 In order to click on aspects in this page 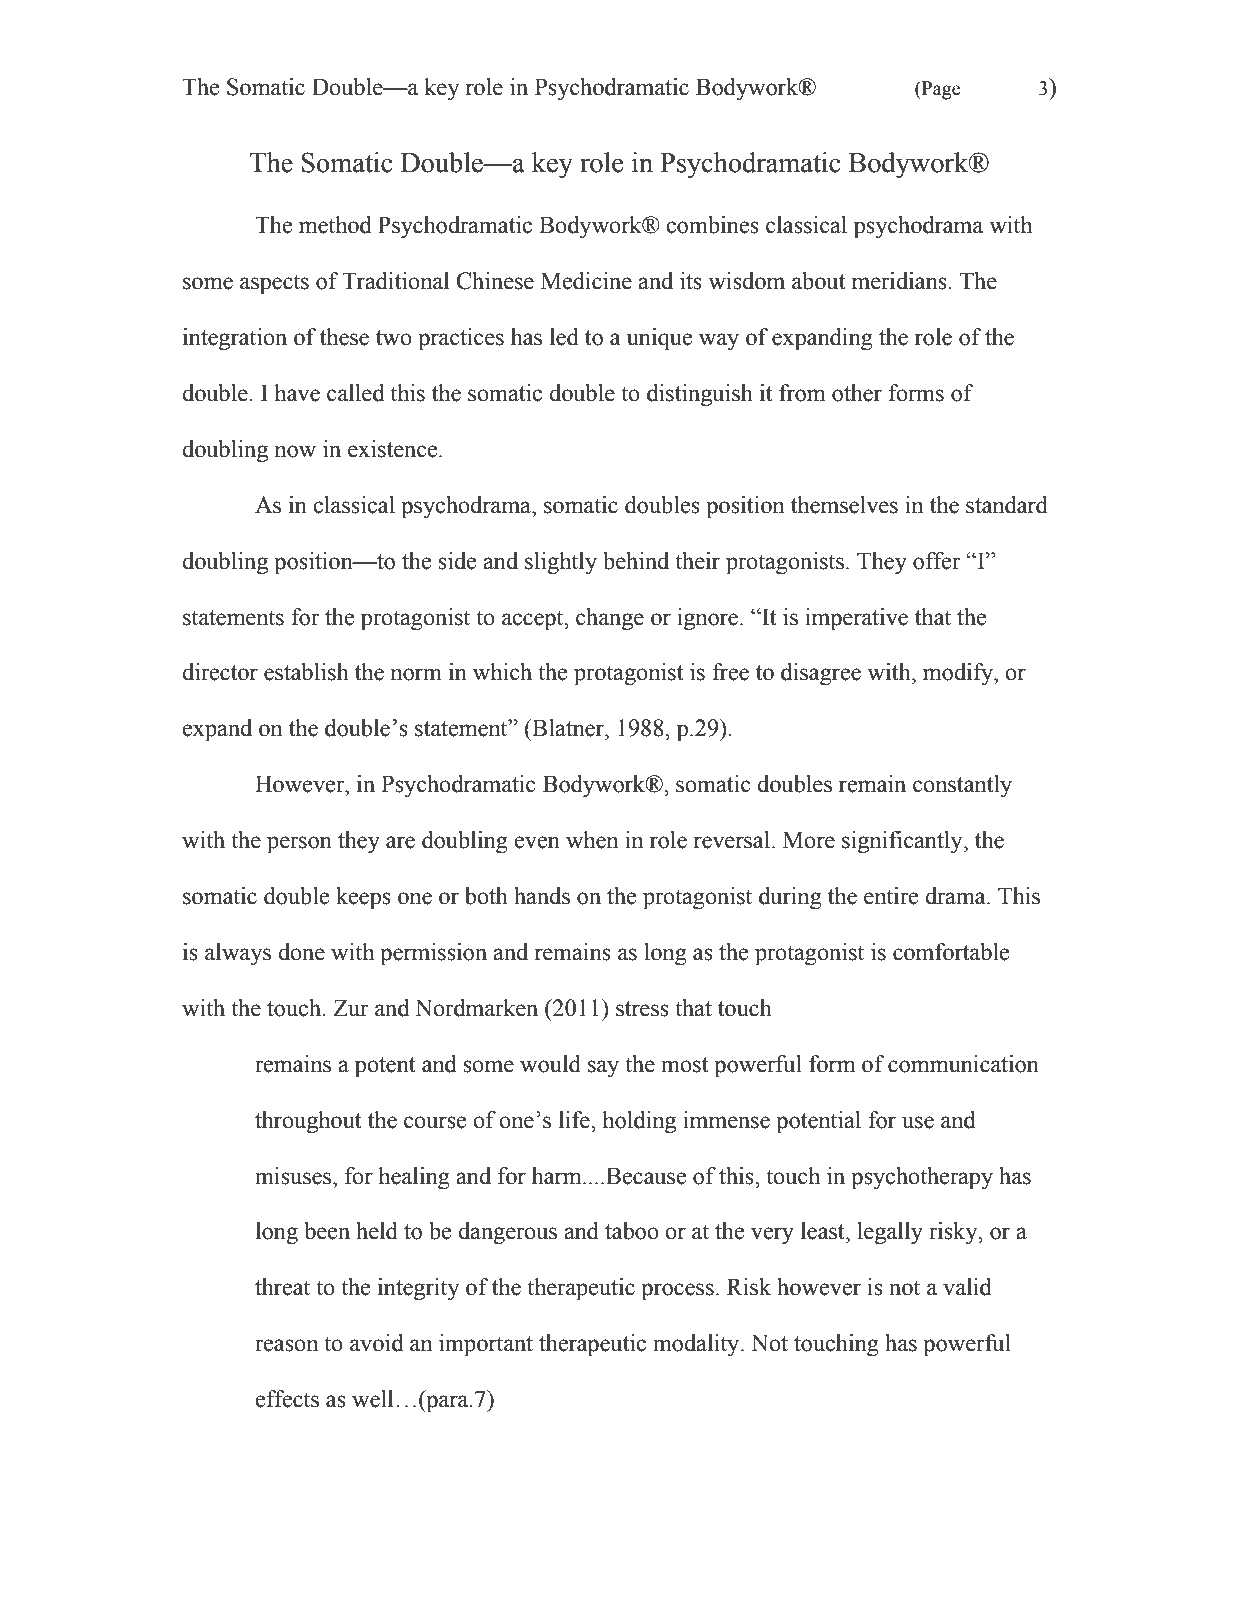, I will do `click(274, 284)`.
